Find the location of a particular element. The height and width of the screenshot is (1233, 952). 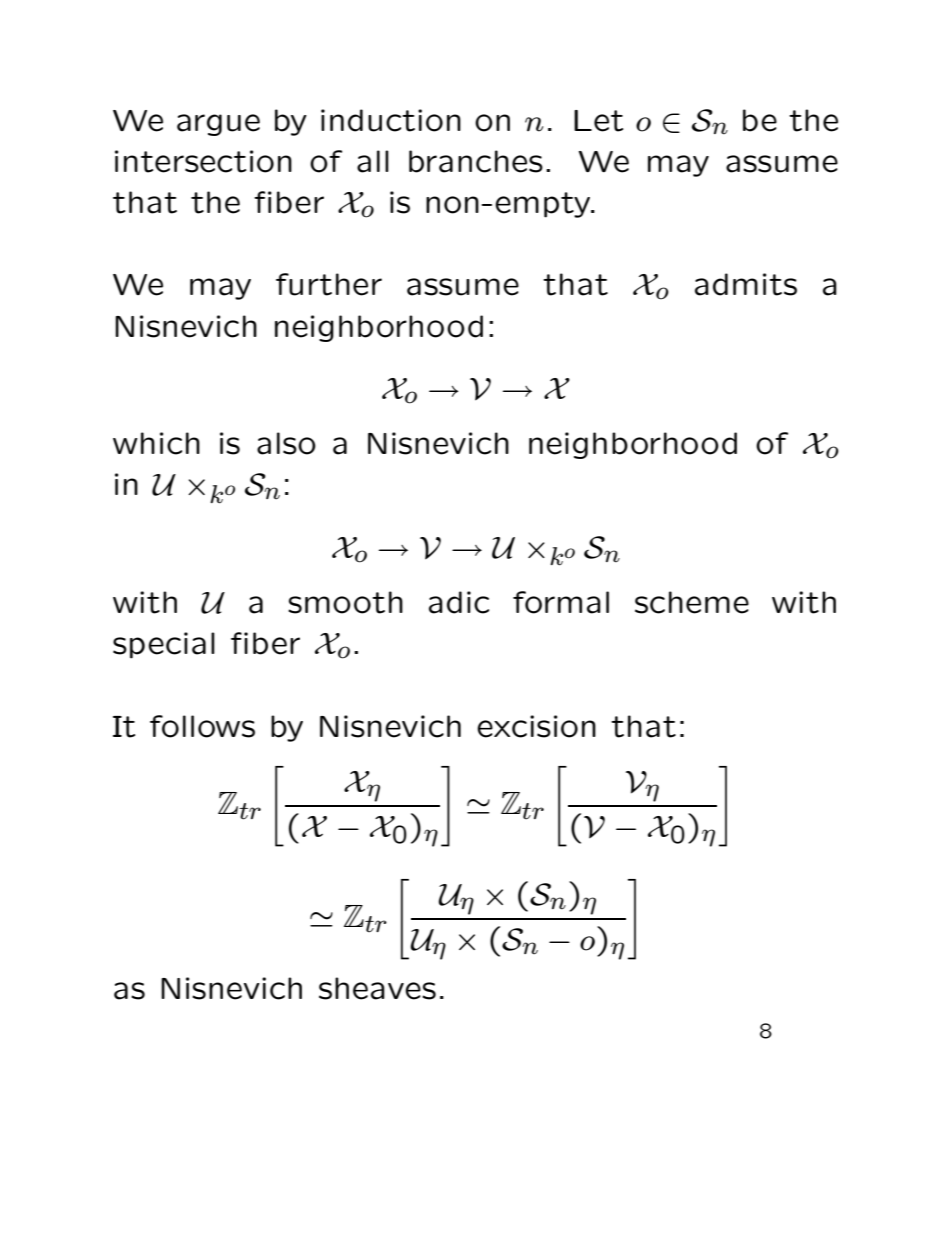

sheaves is located at coordinates (377, 988).
